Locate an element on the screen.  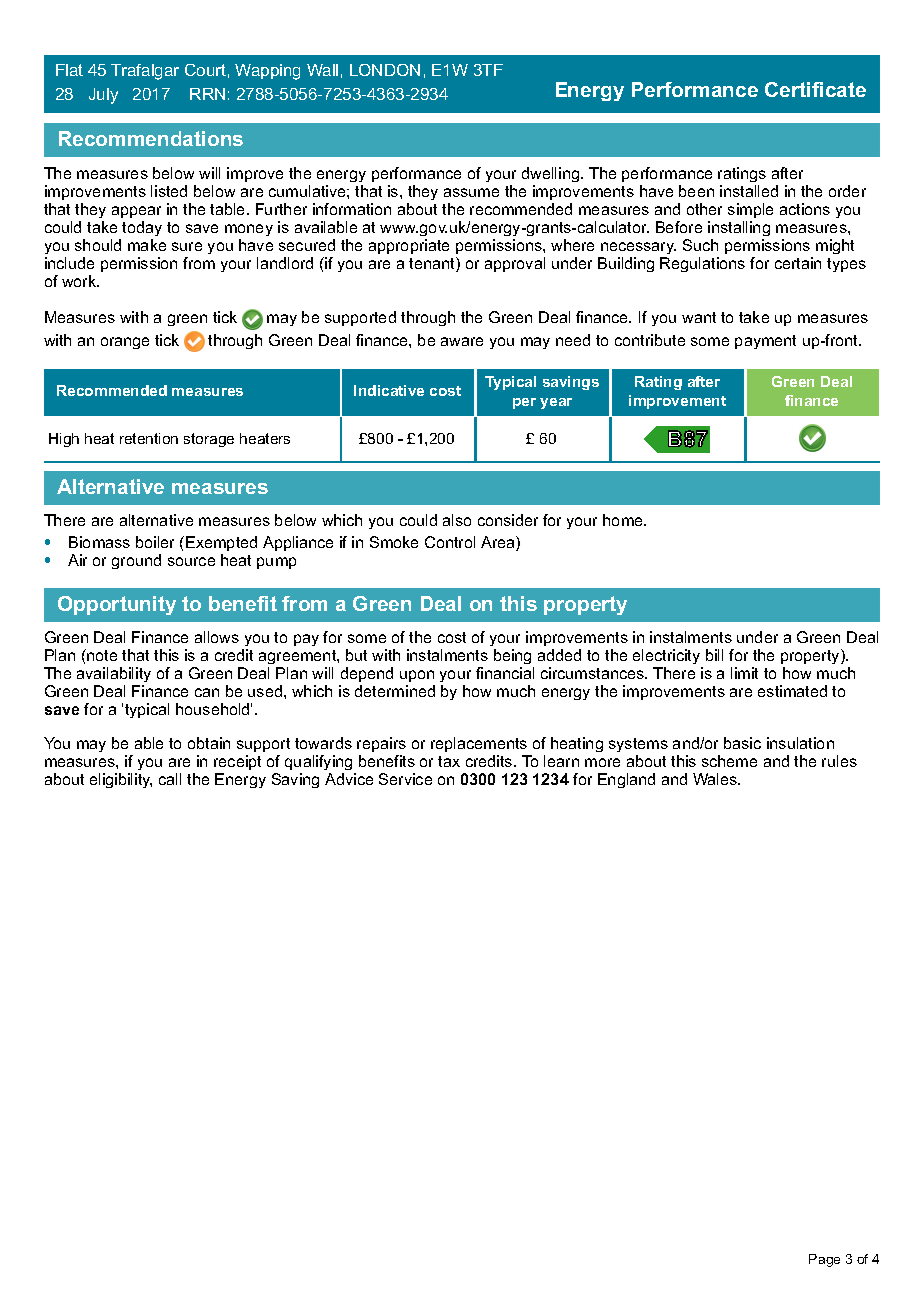
LONDON is located at coordinates (385, 70).
